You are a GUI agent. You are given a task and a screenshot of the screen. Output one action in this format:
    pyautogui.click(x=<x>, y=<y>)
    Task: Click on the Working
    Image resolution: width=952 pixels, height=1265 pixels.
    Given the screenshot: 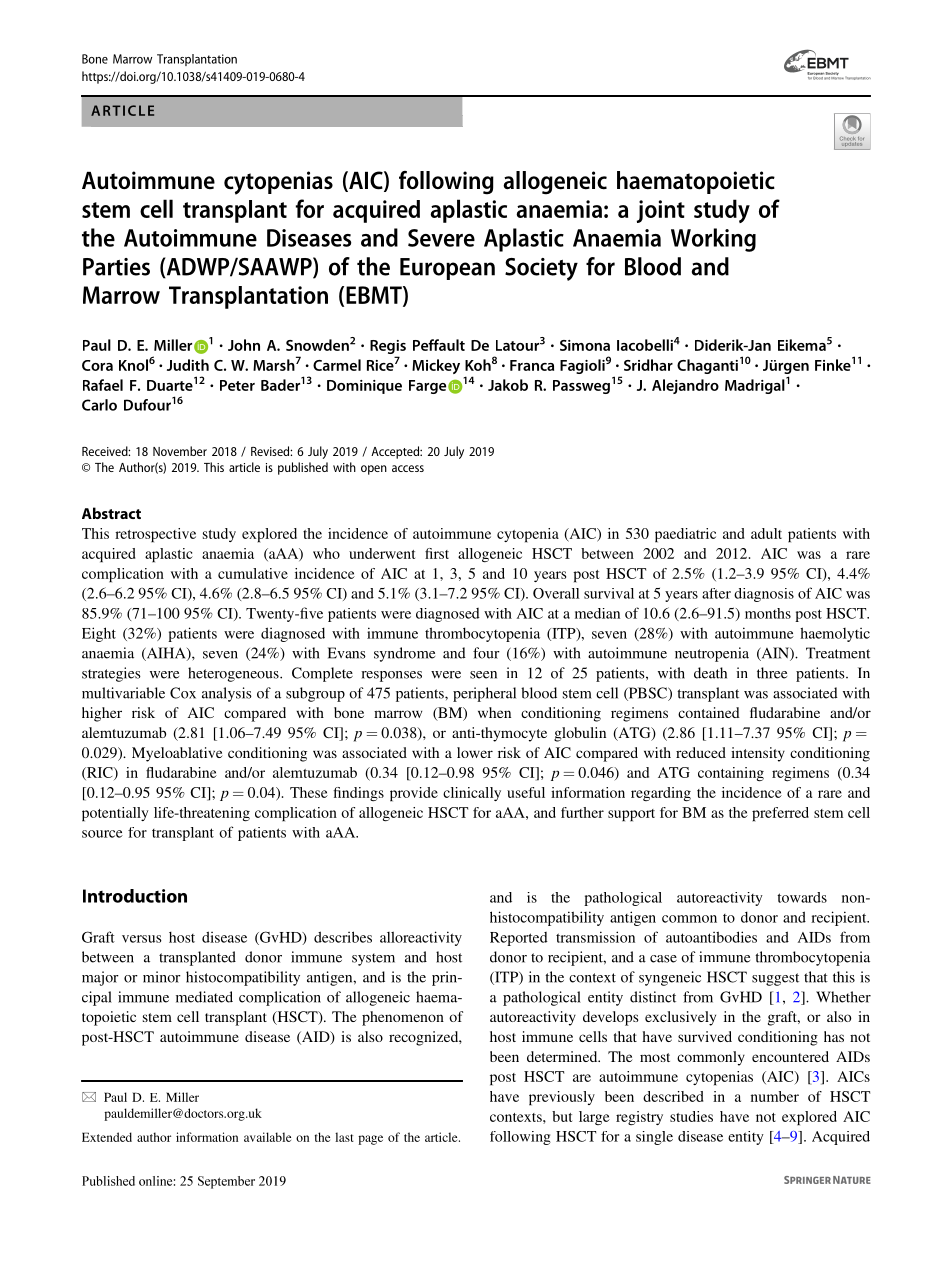 What is the action you would take?
    pyautogui.click(x=713, y=240)
